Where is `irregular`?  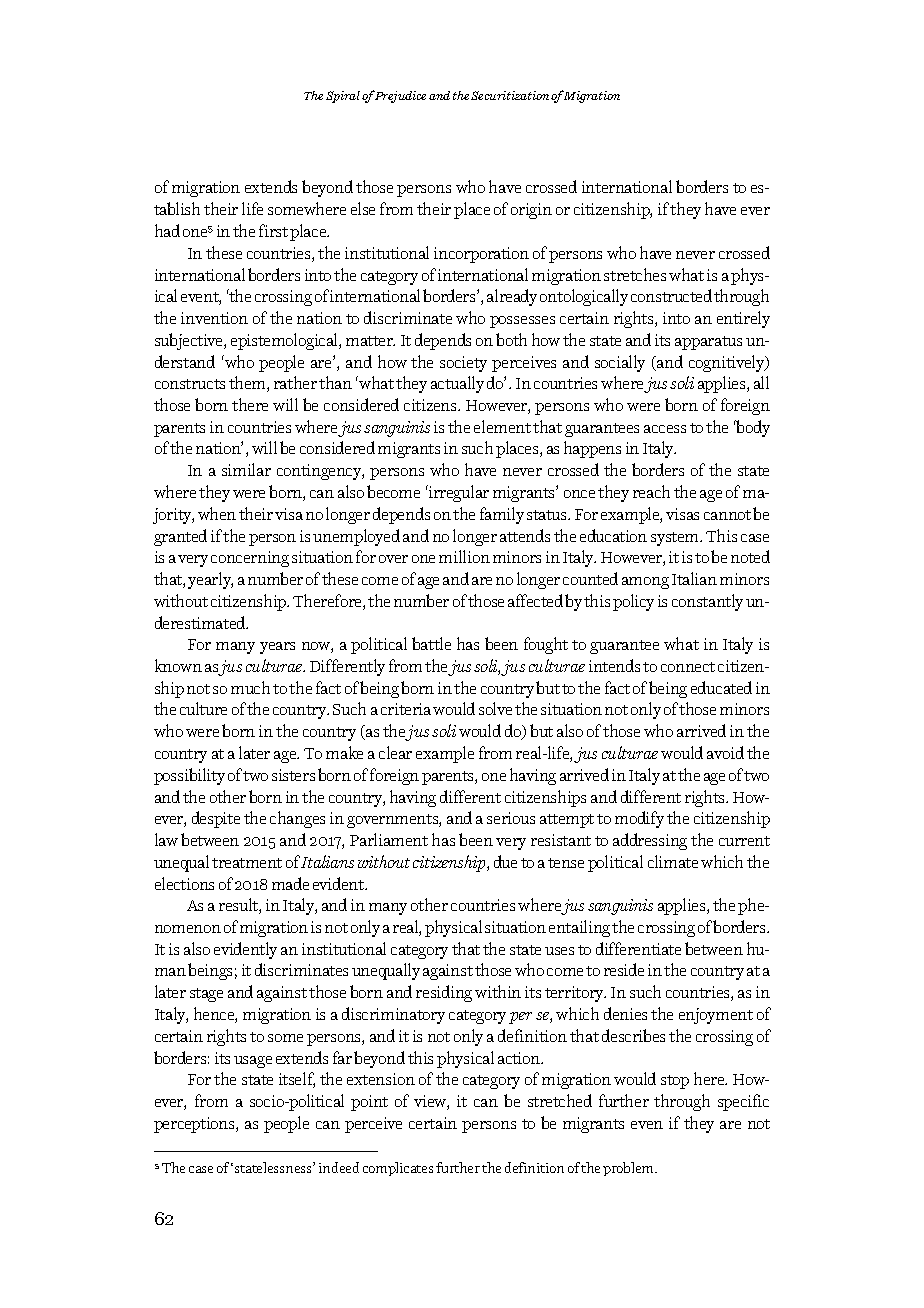
irregular is located at coordinates (458, 493).
